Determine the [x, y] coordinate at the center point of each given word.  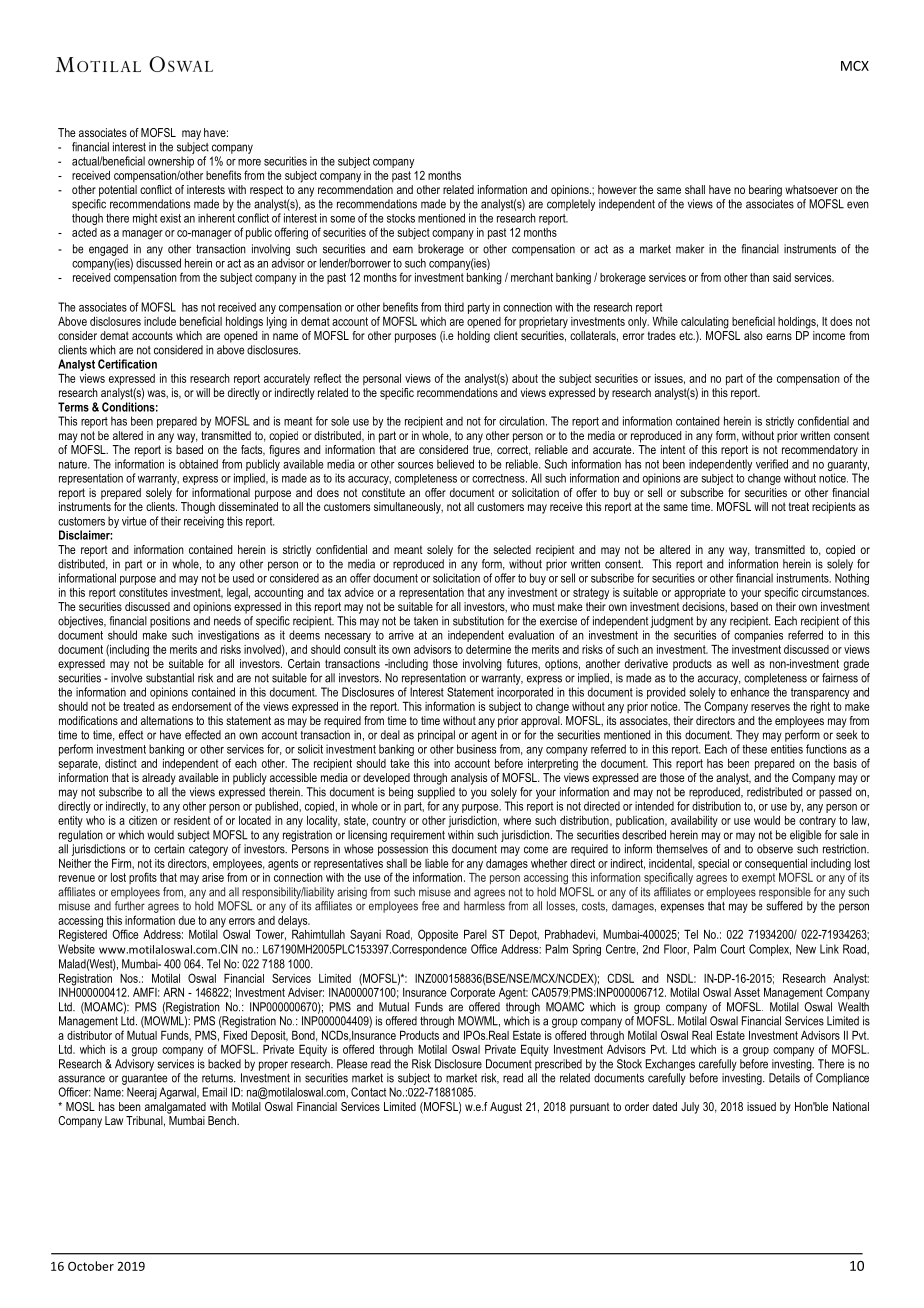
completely [571, 205]
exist [170, 218]
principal [436, 736]
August [506, 1108]
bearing [765, 191]
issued [761, 1106]
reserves [770, 707]
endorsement [201, 706]
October [91, 1266]
